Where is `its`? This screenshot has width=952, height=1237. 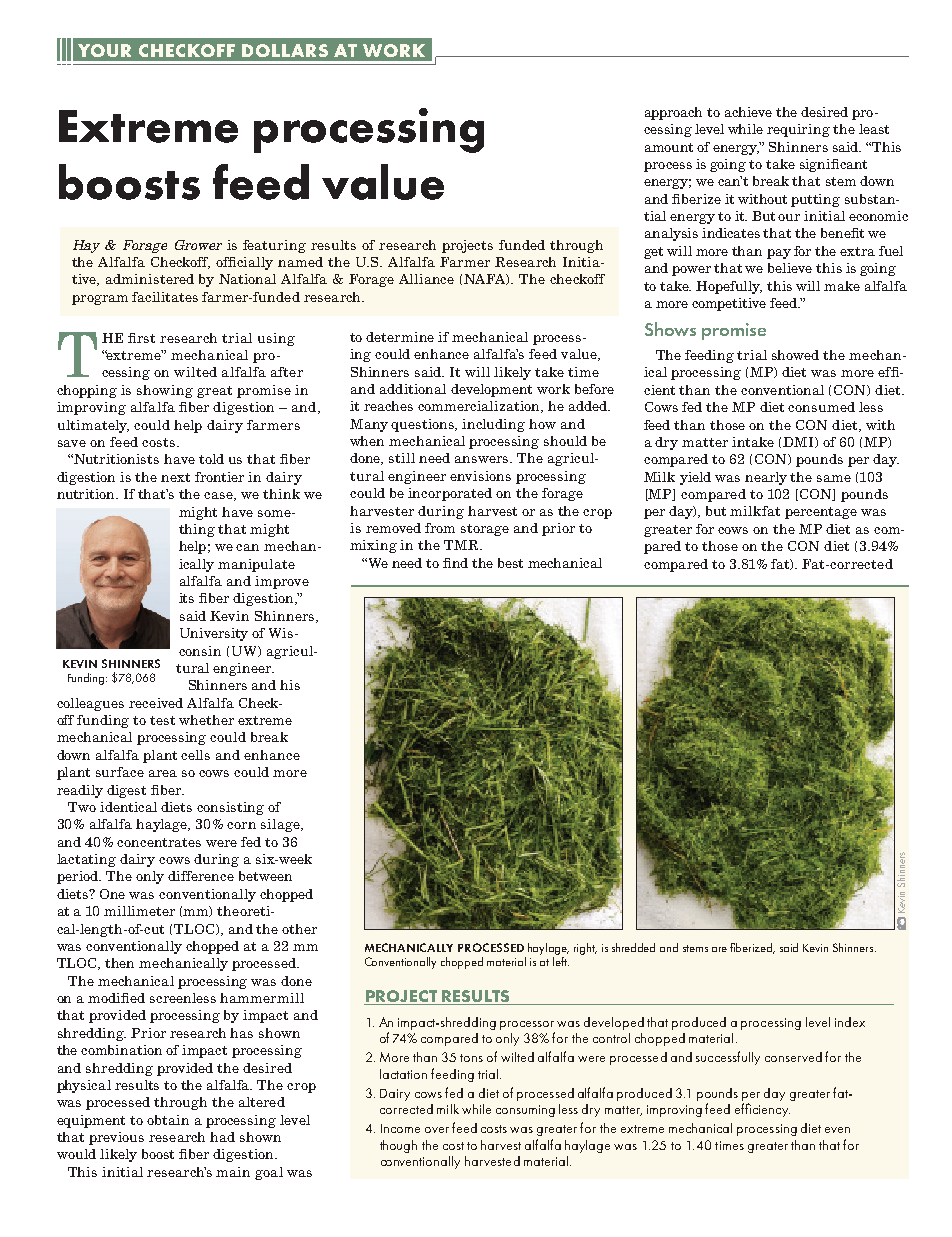 its is located at coordinates (186, 598).
